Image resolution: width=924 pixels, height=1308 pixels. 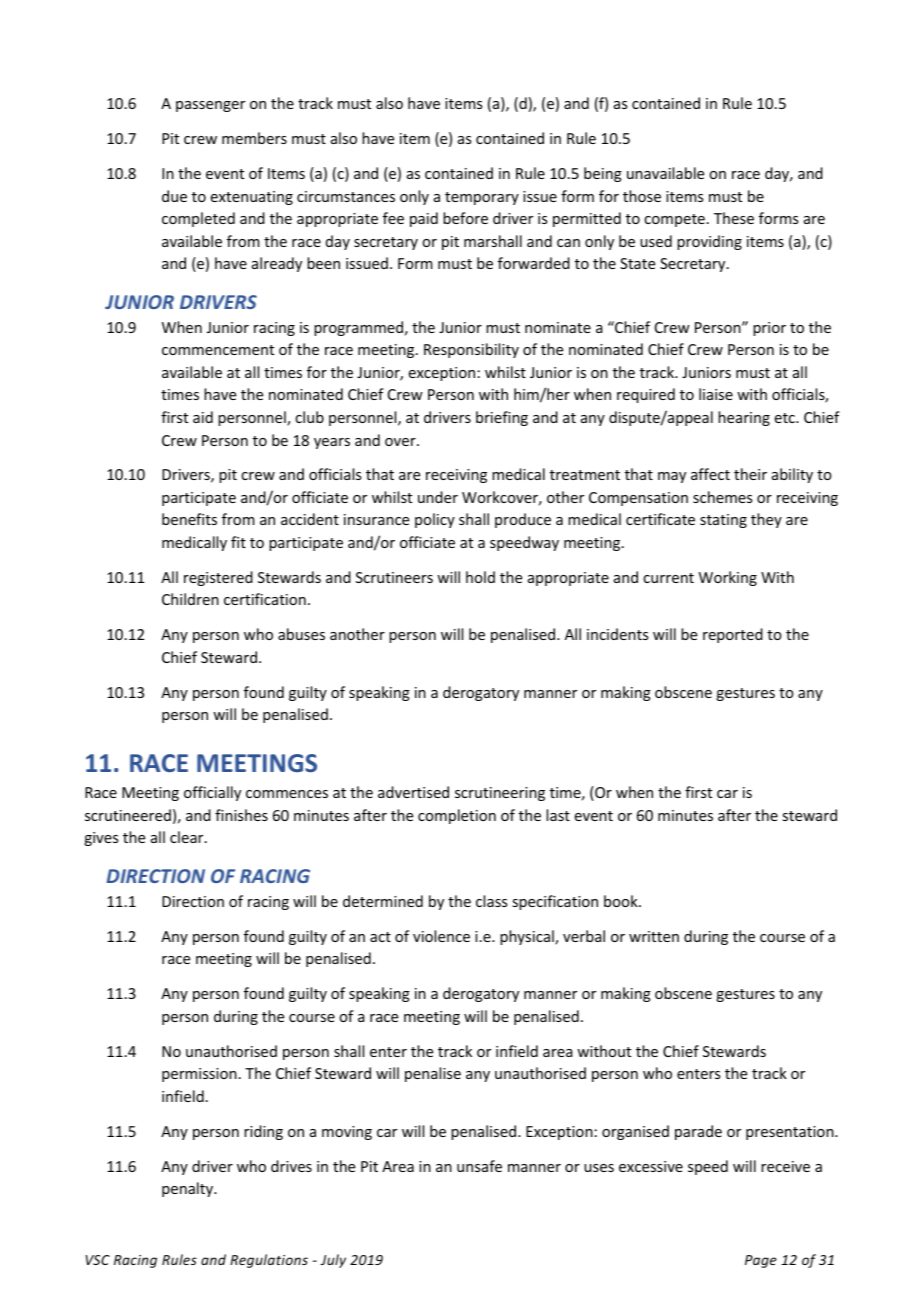 What do you see at coordinates (642, 196) in the image?
I see `those` at bounding box center [642, 196].
